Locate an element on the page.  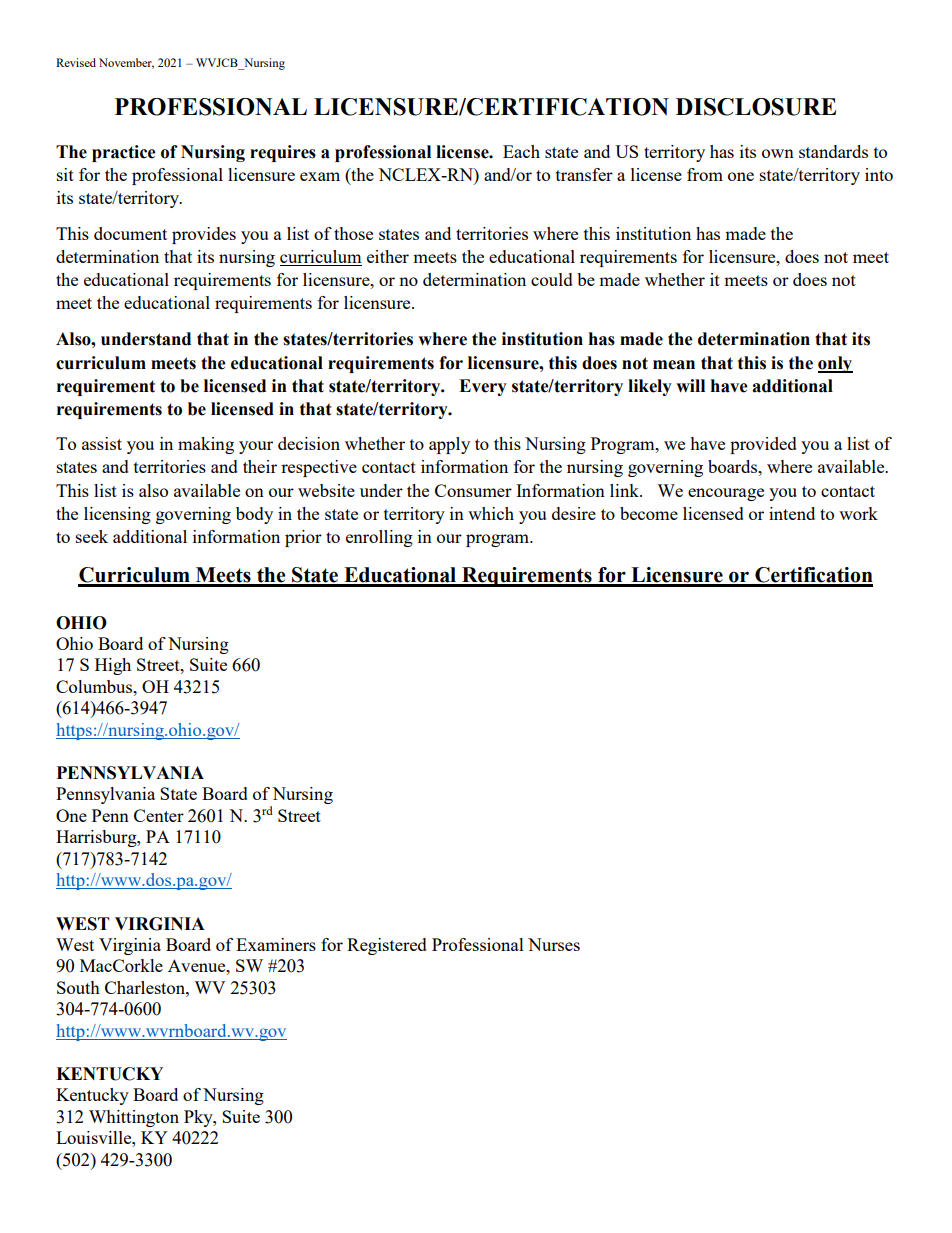
Each is located at coordinates (521, 151).
